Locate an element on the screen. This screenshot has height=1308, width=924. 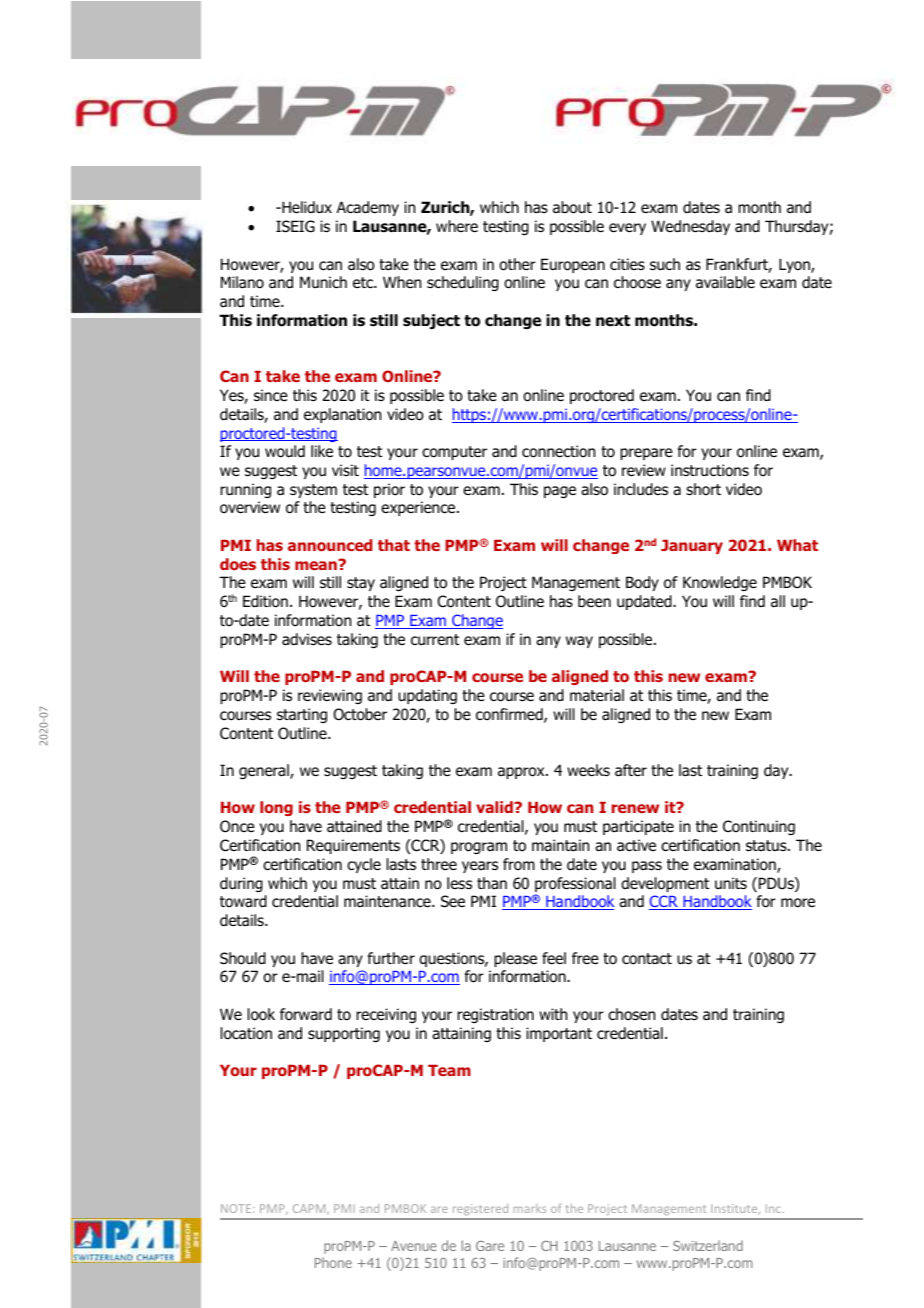
Institute is located at coordinates (735, 1209).
